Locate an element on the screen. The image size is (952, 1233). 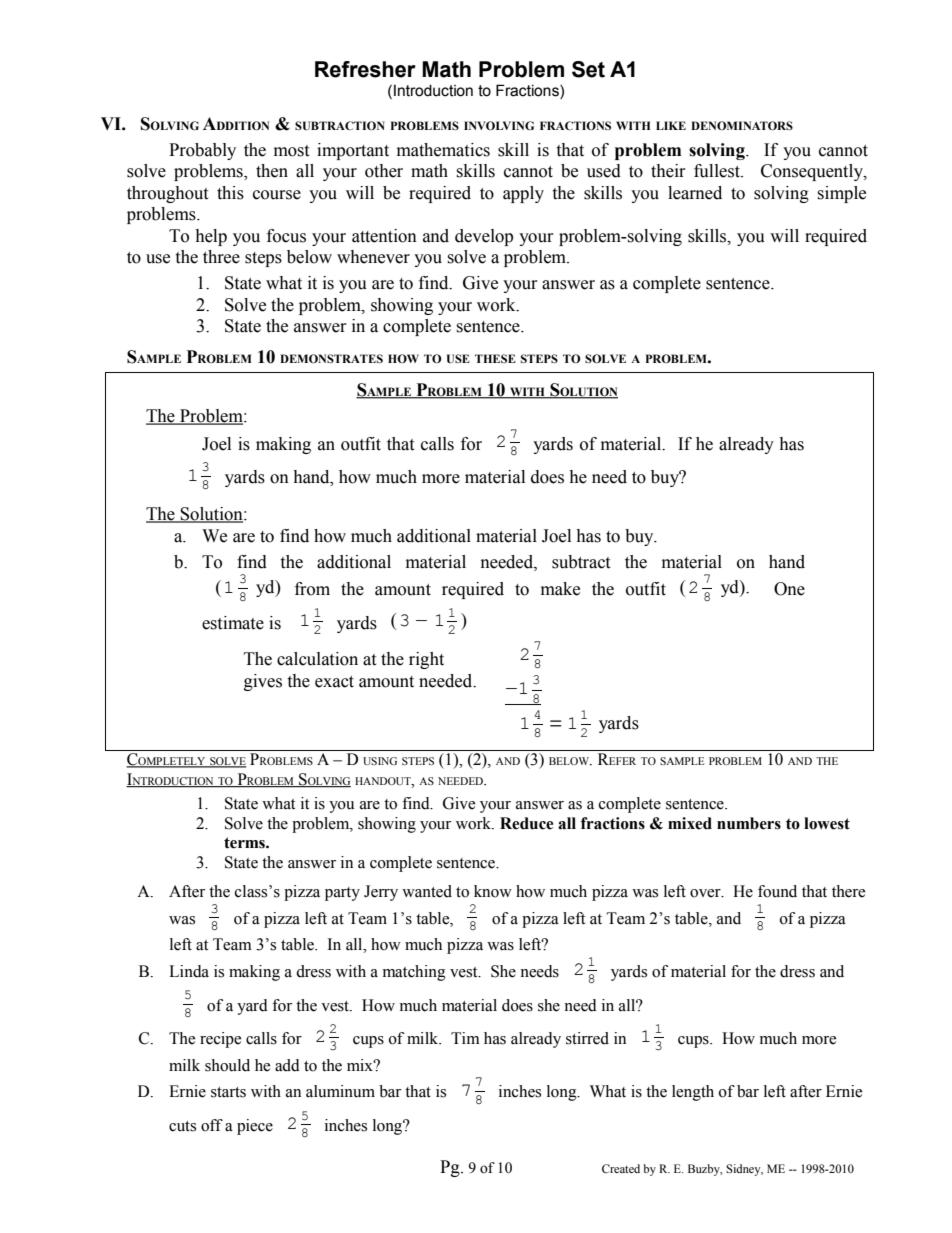
DENOMINATORS is located at coordinates (742, 125).
